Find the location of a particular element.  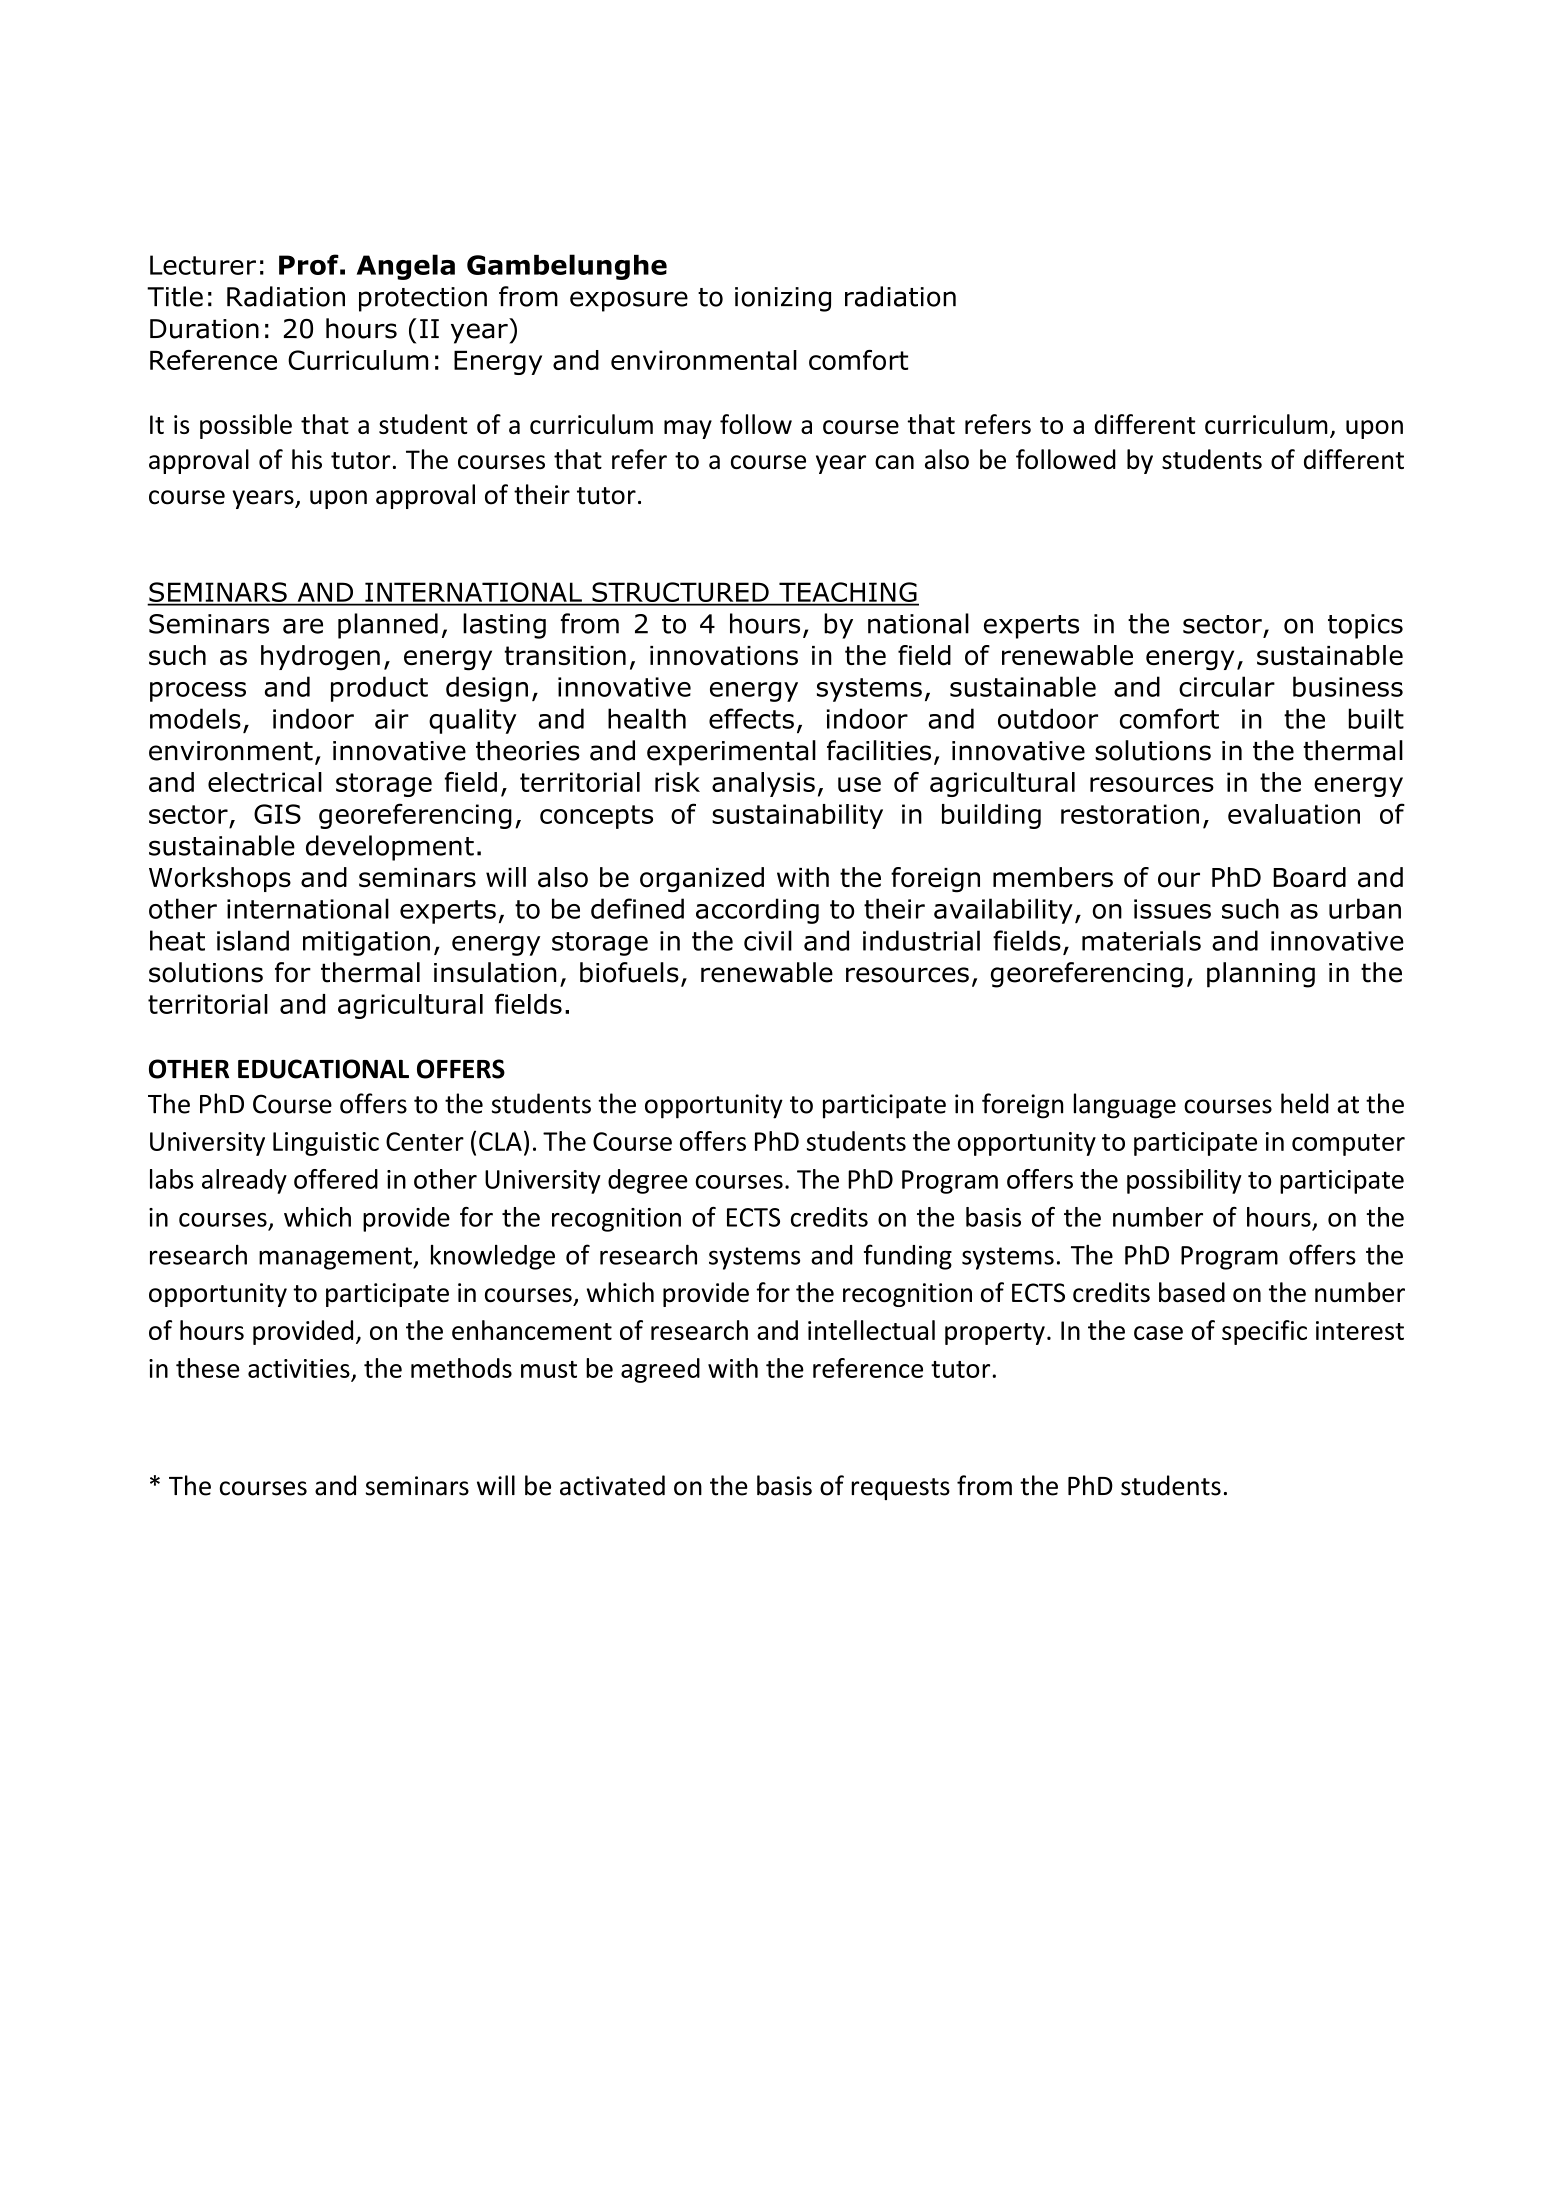

degree is located at coordinates (647, 1181).
